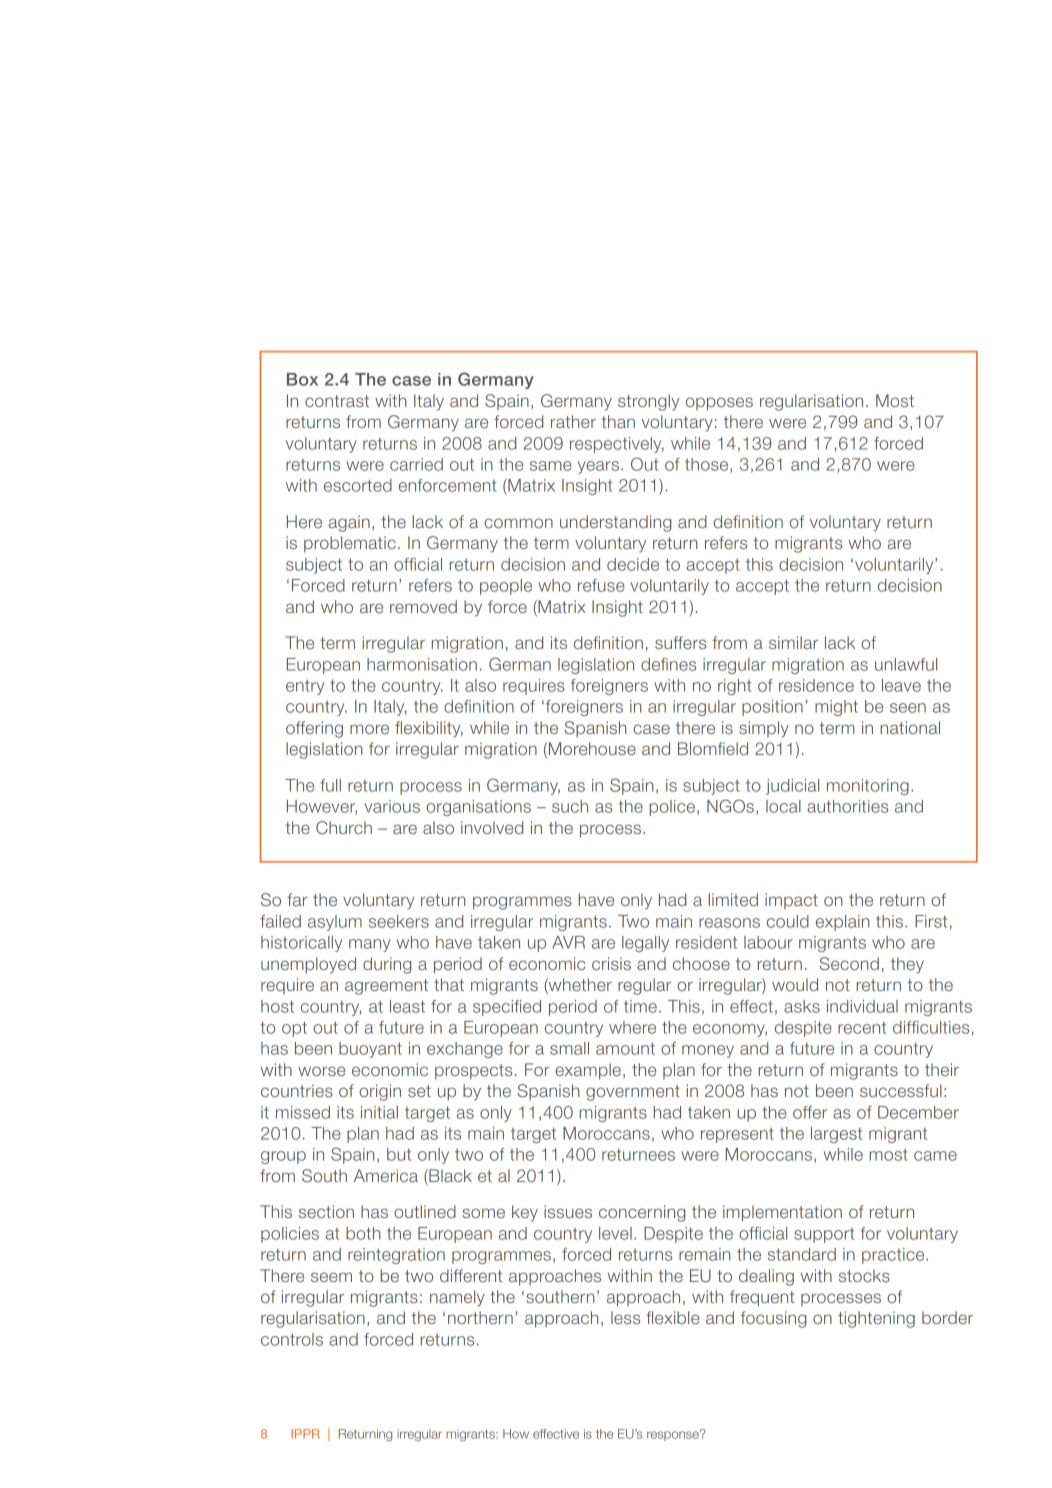  Describe the element at coordinates (570, 806) in the screenshot. I see `such` at that location.
